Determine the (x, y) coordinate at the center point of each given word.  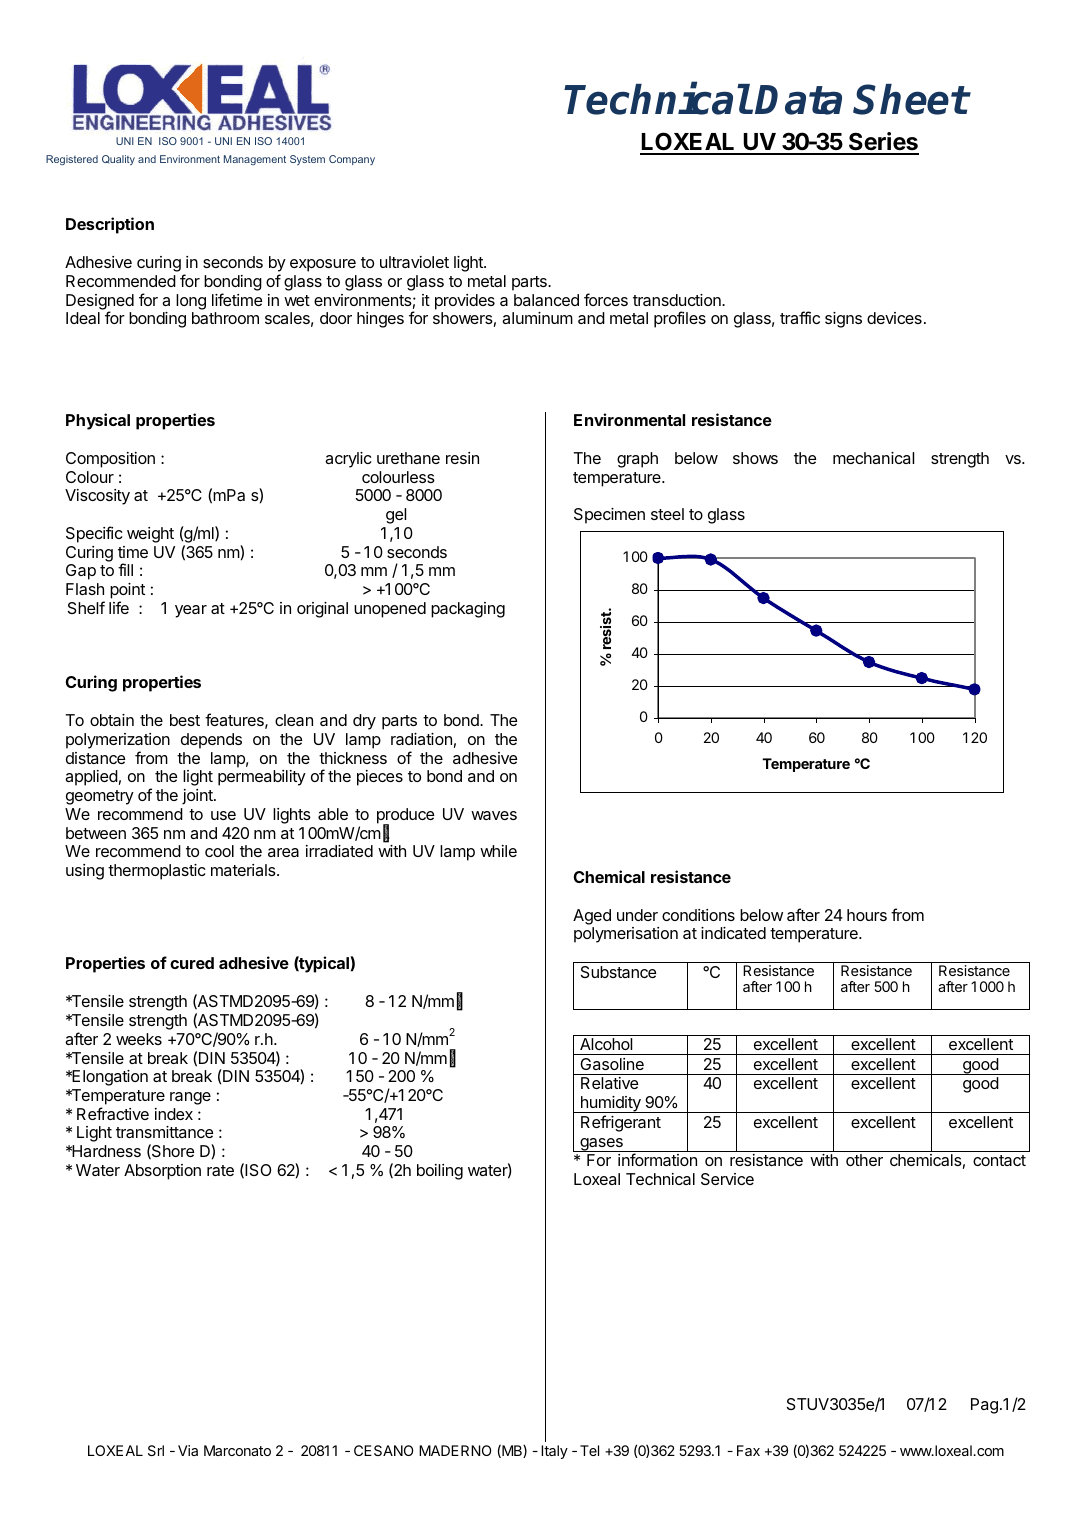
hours (867, 915)
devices (894, 318)
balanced (546, 300)
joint (198, 797)
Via (188, 1450)
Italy (554, 1452)
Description (110, 225)
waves (494, 815)
